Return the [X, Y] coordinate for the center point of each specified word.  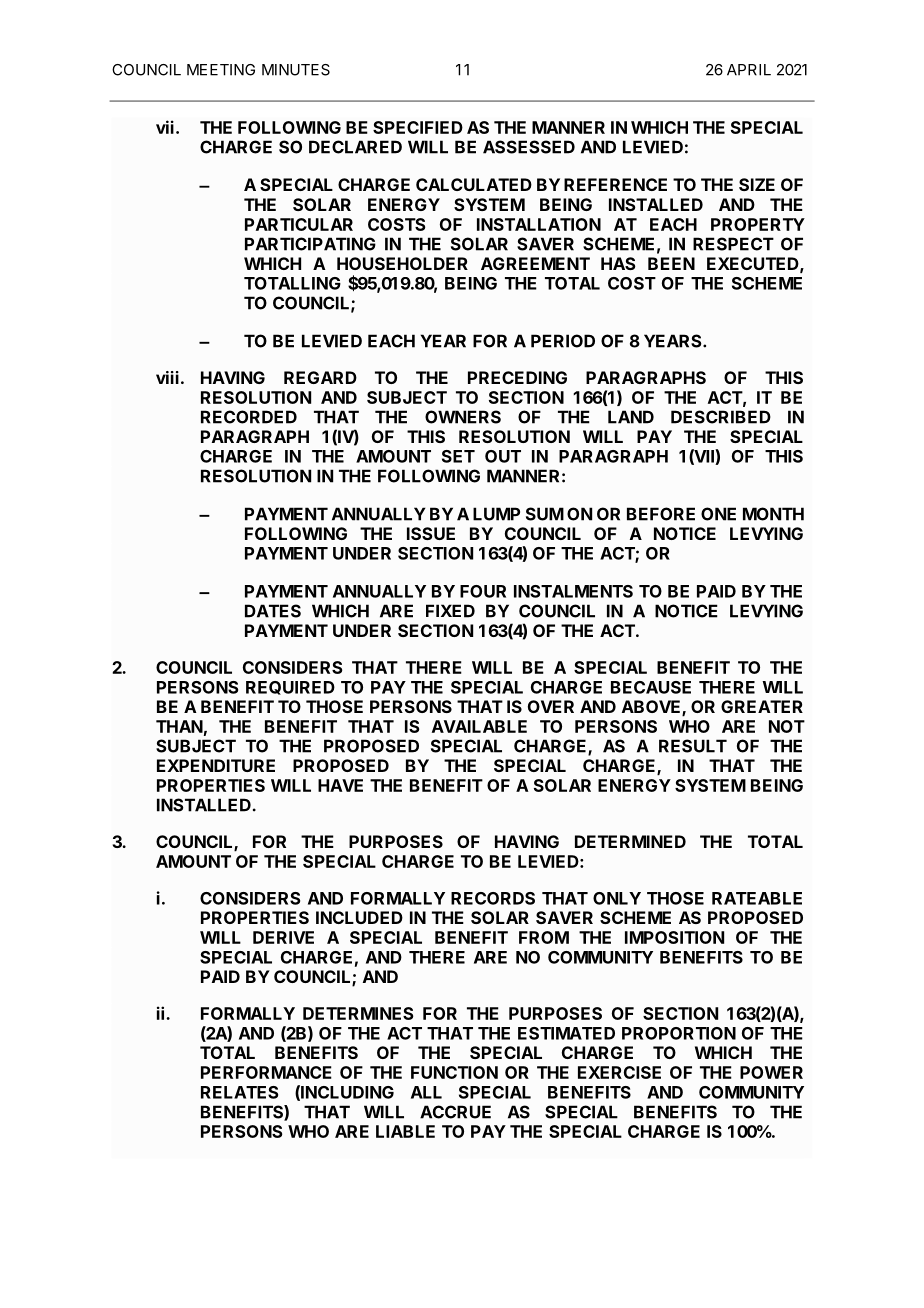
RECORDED [249, 417]
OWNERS [463, 417]
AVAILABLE [479, 726]
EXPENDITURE [216, 765]
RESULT [693, 746]
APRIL [749, 70]
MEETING [221, 70]
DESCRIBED [721, 417]
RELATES [239, 1092]
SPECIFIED [418, 127]
